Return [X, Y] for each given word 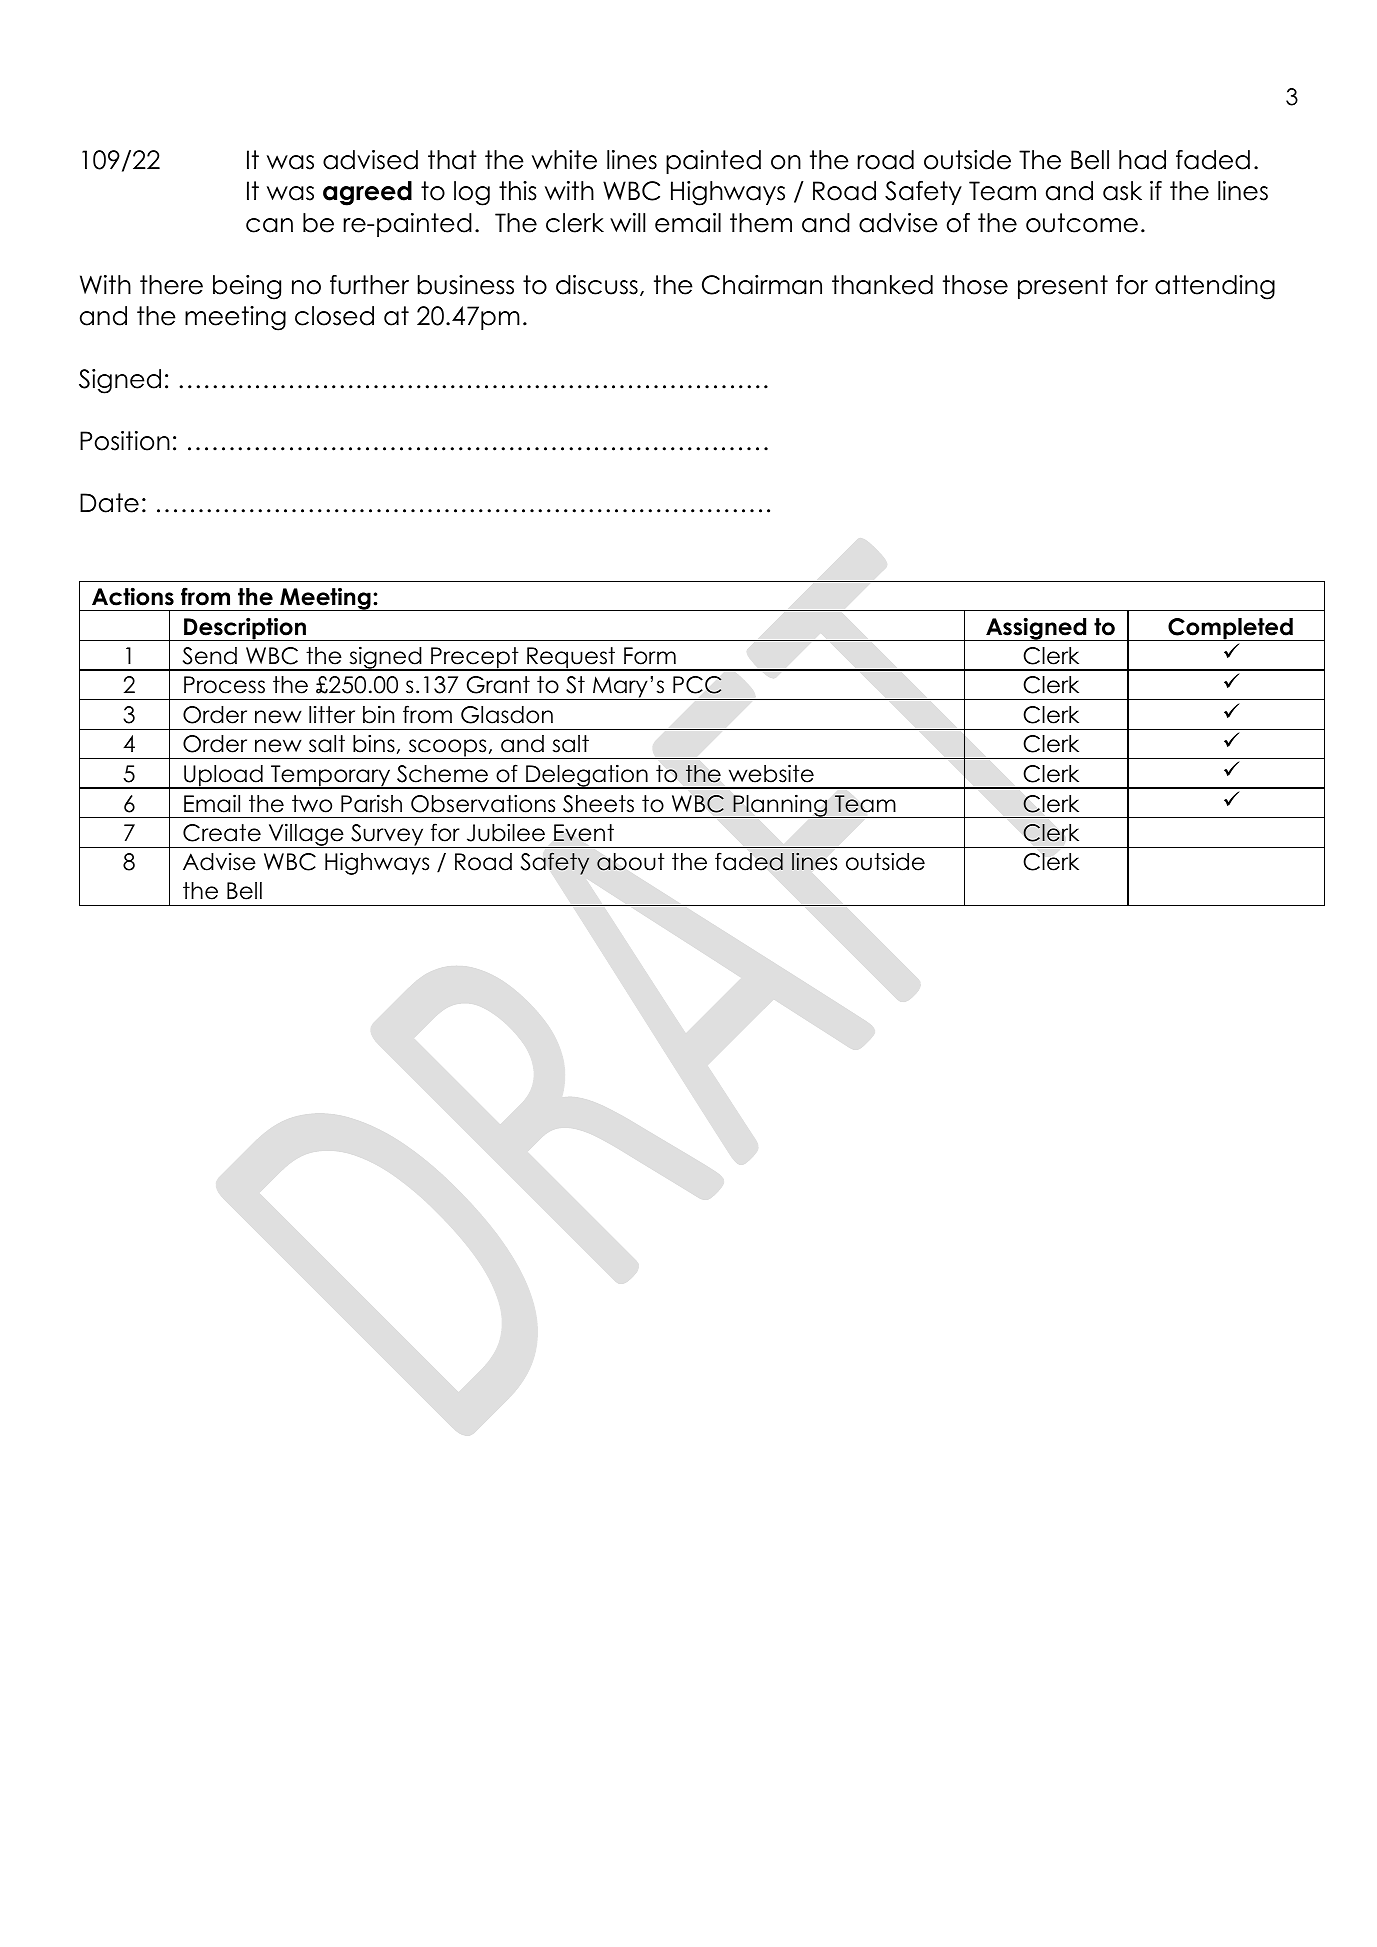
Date [109, 503]
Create [222, 833]
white [564, 160]
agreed [367, 193]
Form [650, 656]
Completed [1230, 629]
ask [1122, 191]
